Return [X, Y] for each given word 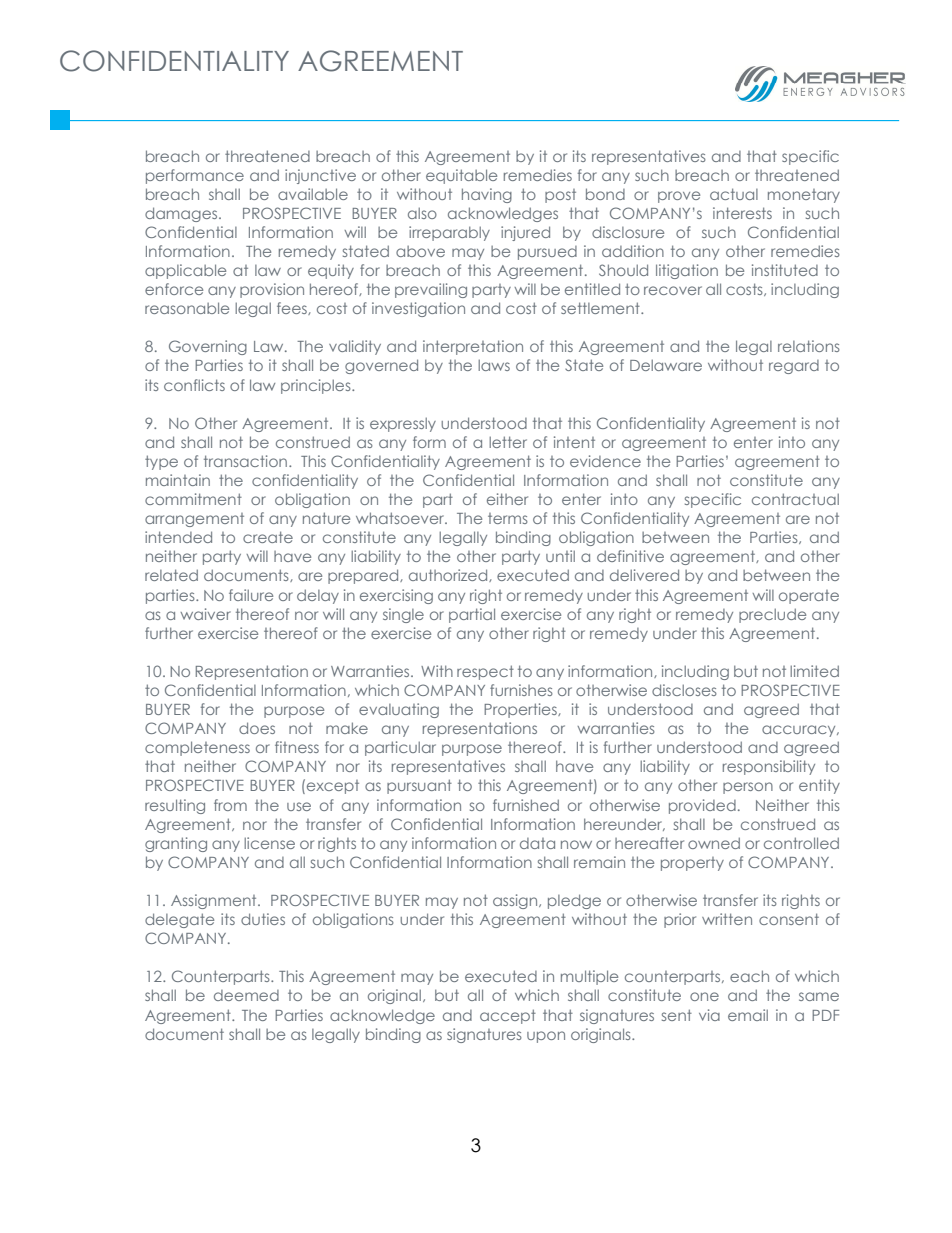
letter [508, 442]
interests [742, 213]
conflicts [194, 385]
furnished [526, 805]
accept [508, 1016]
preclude [772, 615]
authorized [449, 575]
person [748, 788]
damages [182, 214]
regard [794, 367]
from [230, 805]
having [487, 195]
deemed [246, 995]
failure [251, 595]
